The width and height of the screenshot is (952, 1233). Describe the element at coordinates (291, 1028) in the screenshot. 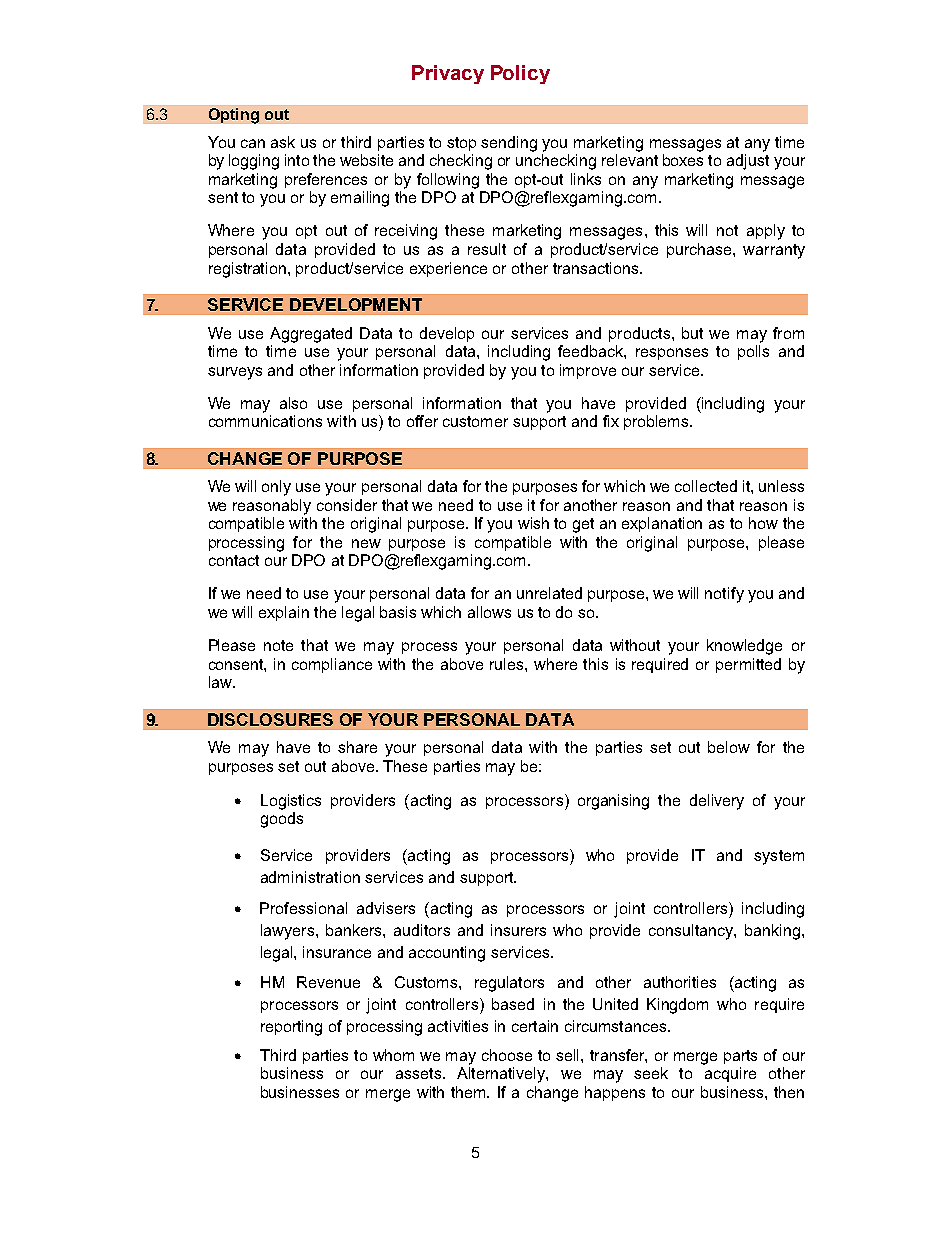

I see `reporting` at that location.
